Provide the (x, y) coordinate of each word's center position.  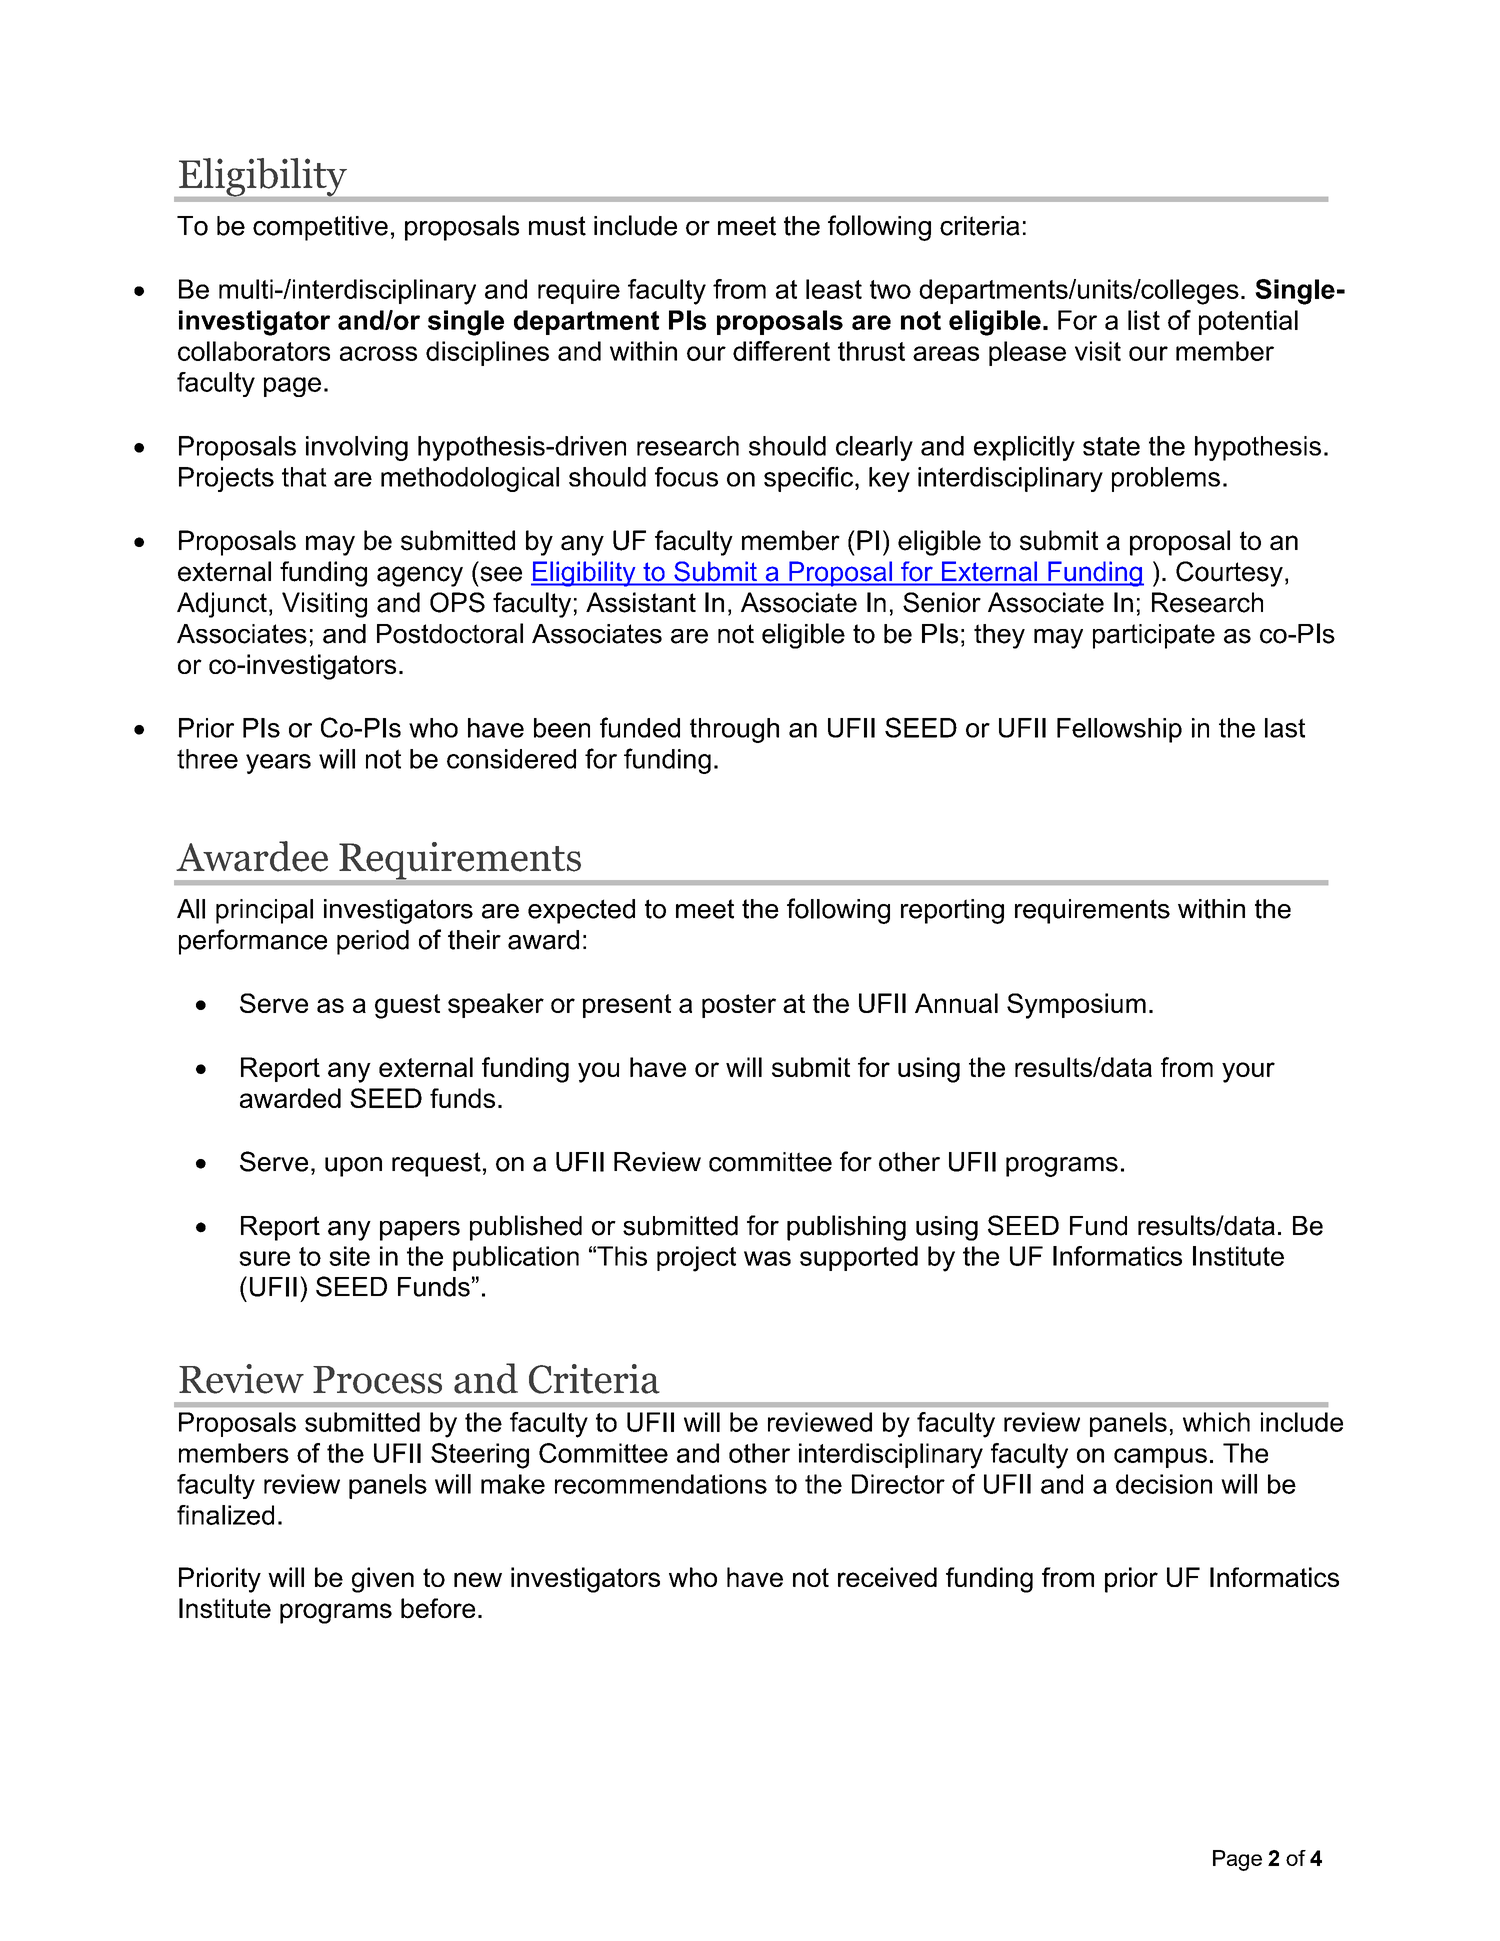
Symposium (1076, 1006)
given (383, 1580)
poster (739, 1006)
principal (264, 911)
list (1144, 320)
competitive (320, 228)
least (834, 289)
